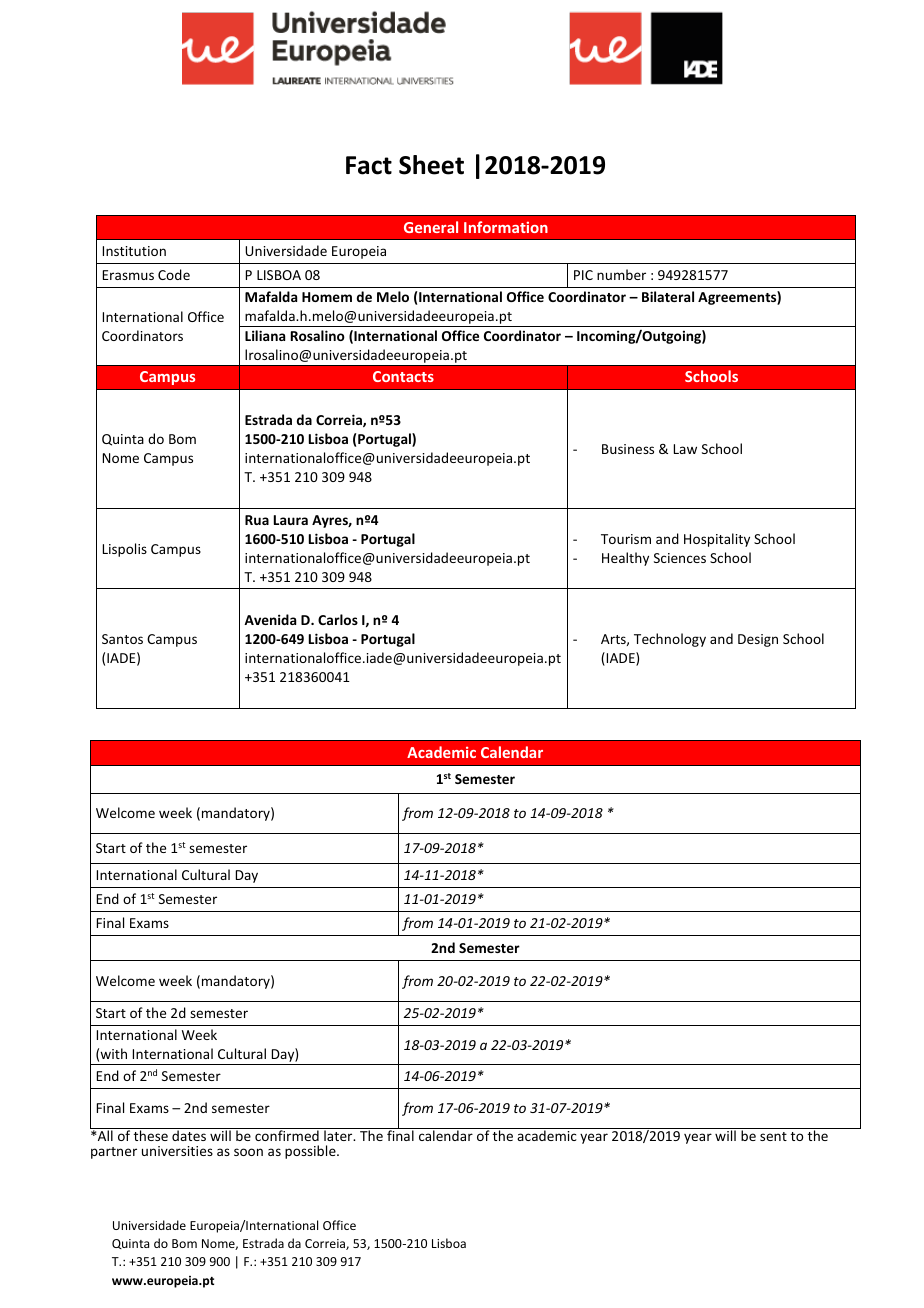 The width and height of the image is (924, 1308). What do you see at coordinates (287, 1134) in the image?
I see `confirmed` at bounding box center [287, 1134].
